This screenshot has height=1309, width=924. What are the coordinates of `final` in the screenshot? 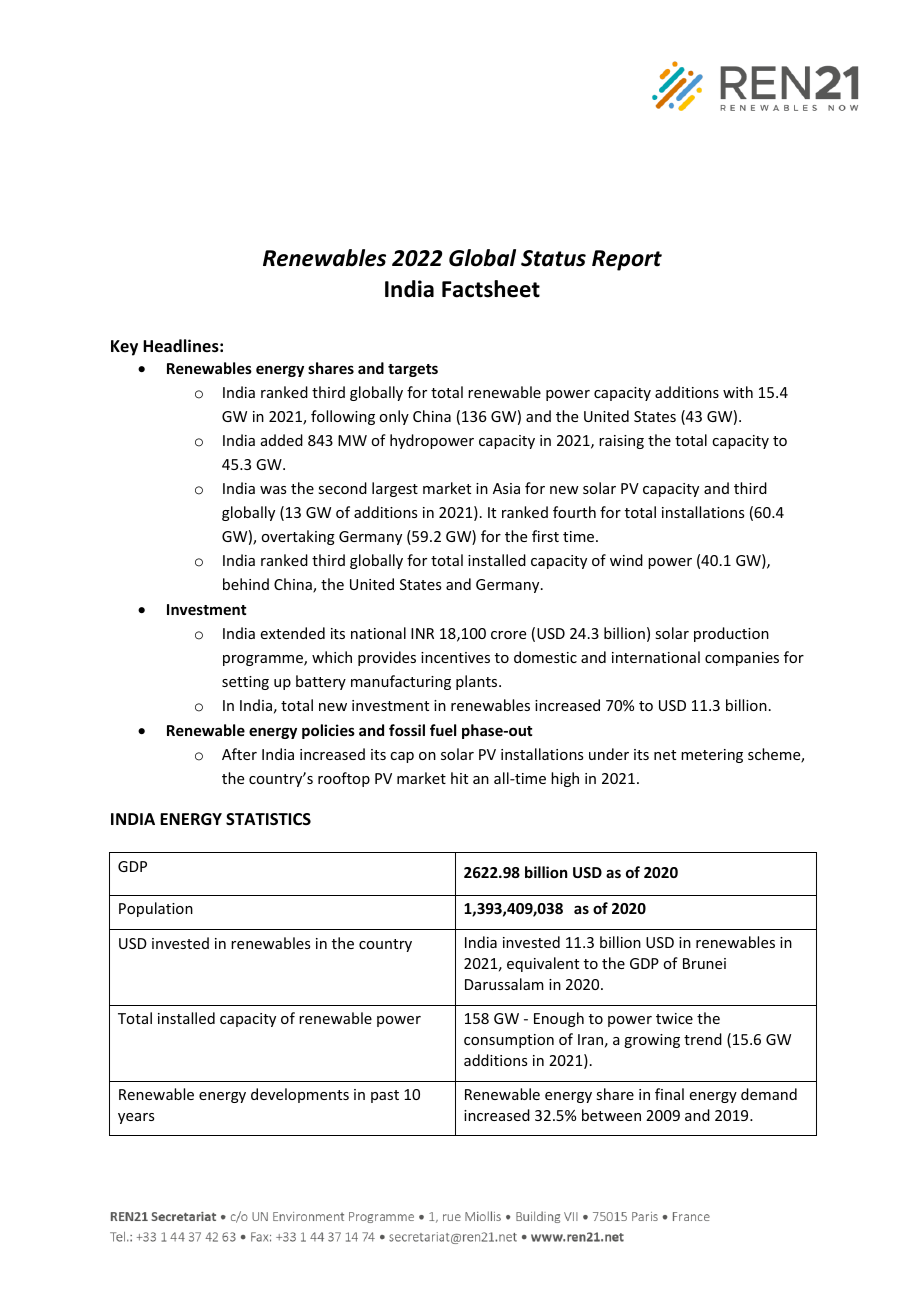 It's located at (669, 1094).
